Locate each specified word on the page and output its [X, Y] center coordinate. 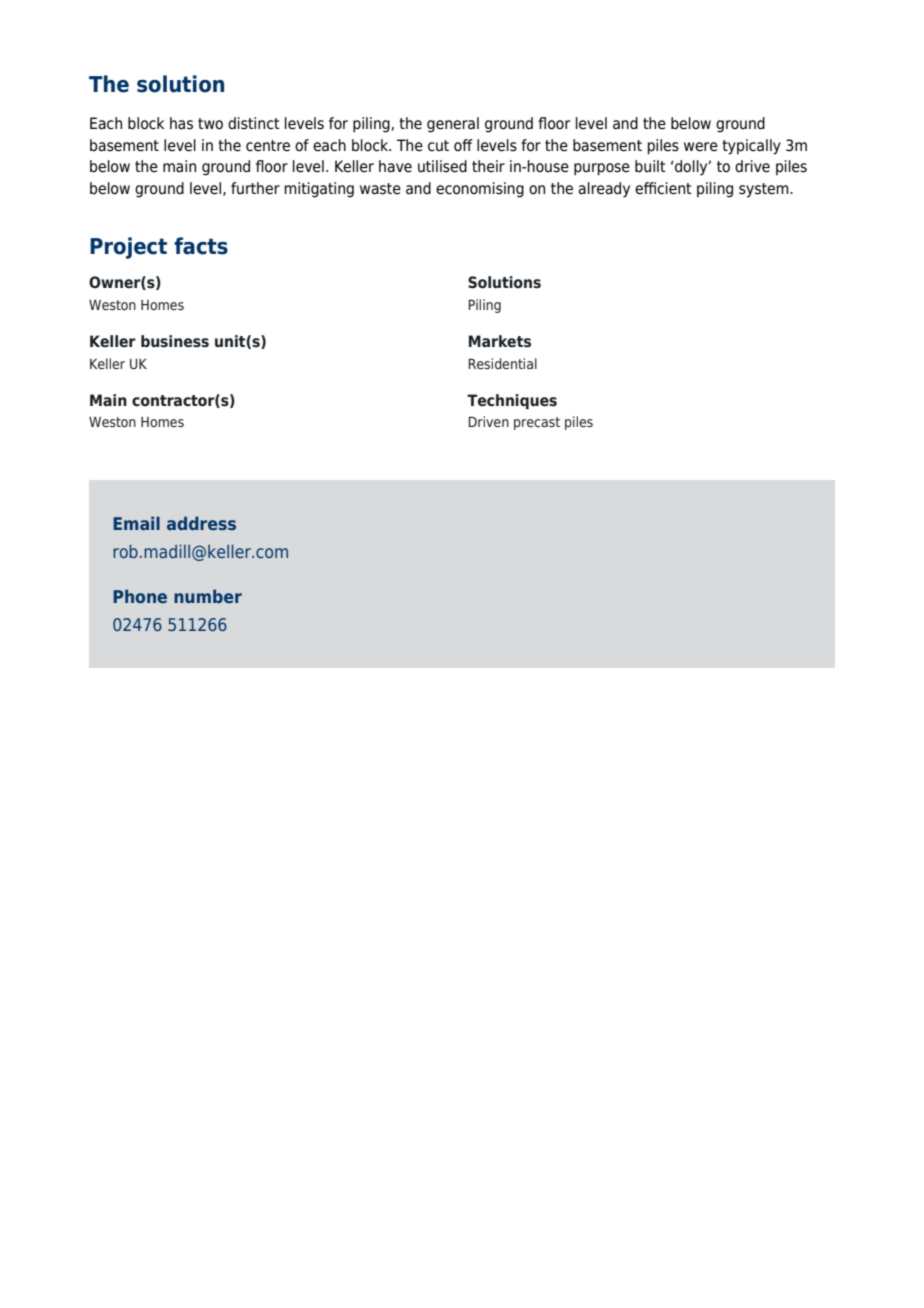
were [701, 147]
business [175, 341]
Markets [500, 341]
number [208, 596]
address [201, 523]
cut [438, 146]
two [210, 124]
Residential [502, 363]
